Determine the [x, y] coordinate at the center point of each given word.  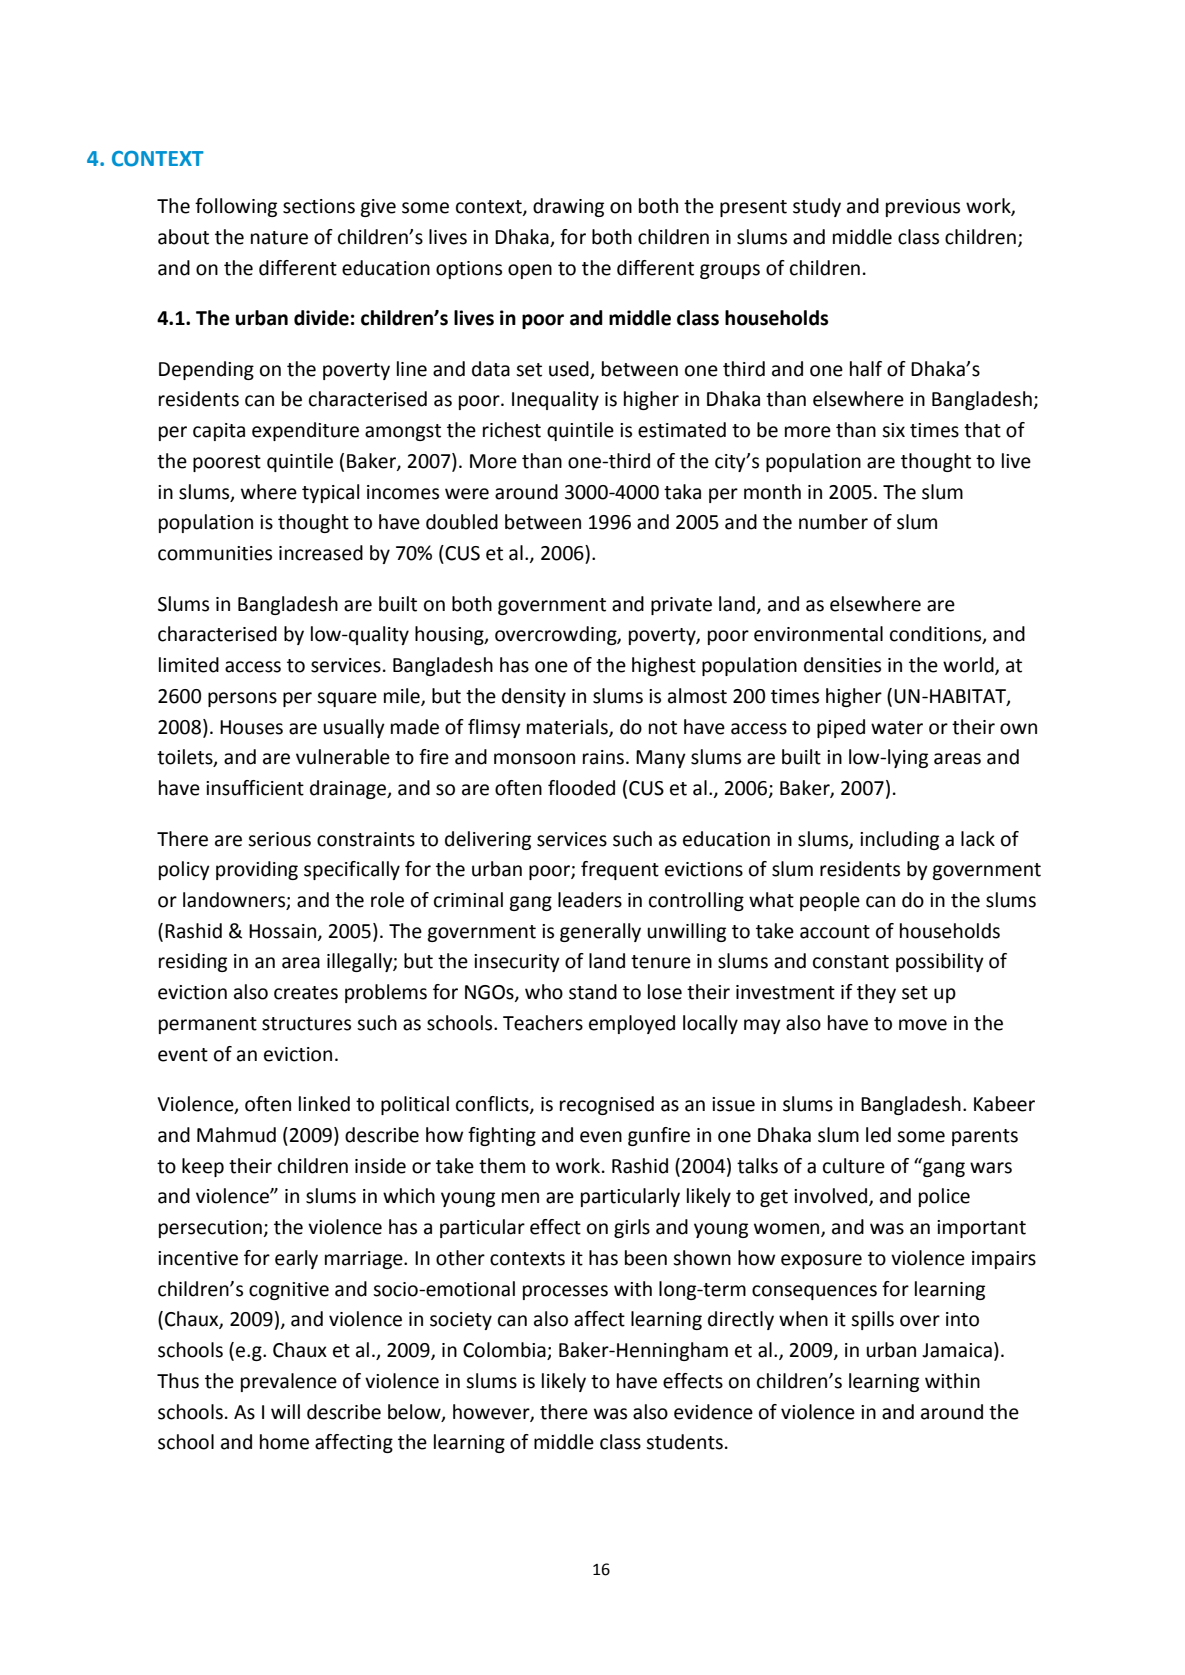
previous [923, 208]
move [923, 1025]
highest [664, 666]
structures [306, 1024]
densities [842, 665]
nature [279, 238]
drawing [568, 207]
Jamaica [957, 1350]
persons [242, 699]
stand [593, 992]
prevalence [289, 1382]
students [684, 1442]
